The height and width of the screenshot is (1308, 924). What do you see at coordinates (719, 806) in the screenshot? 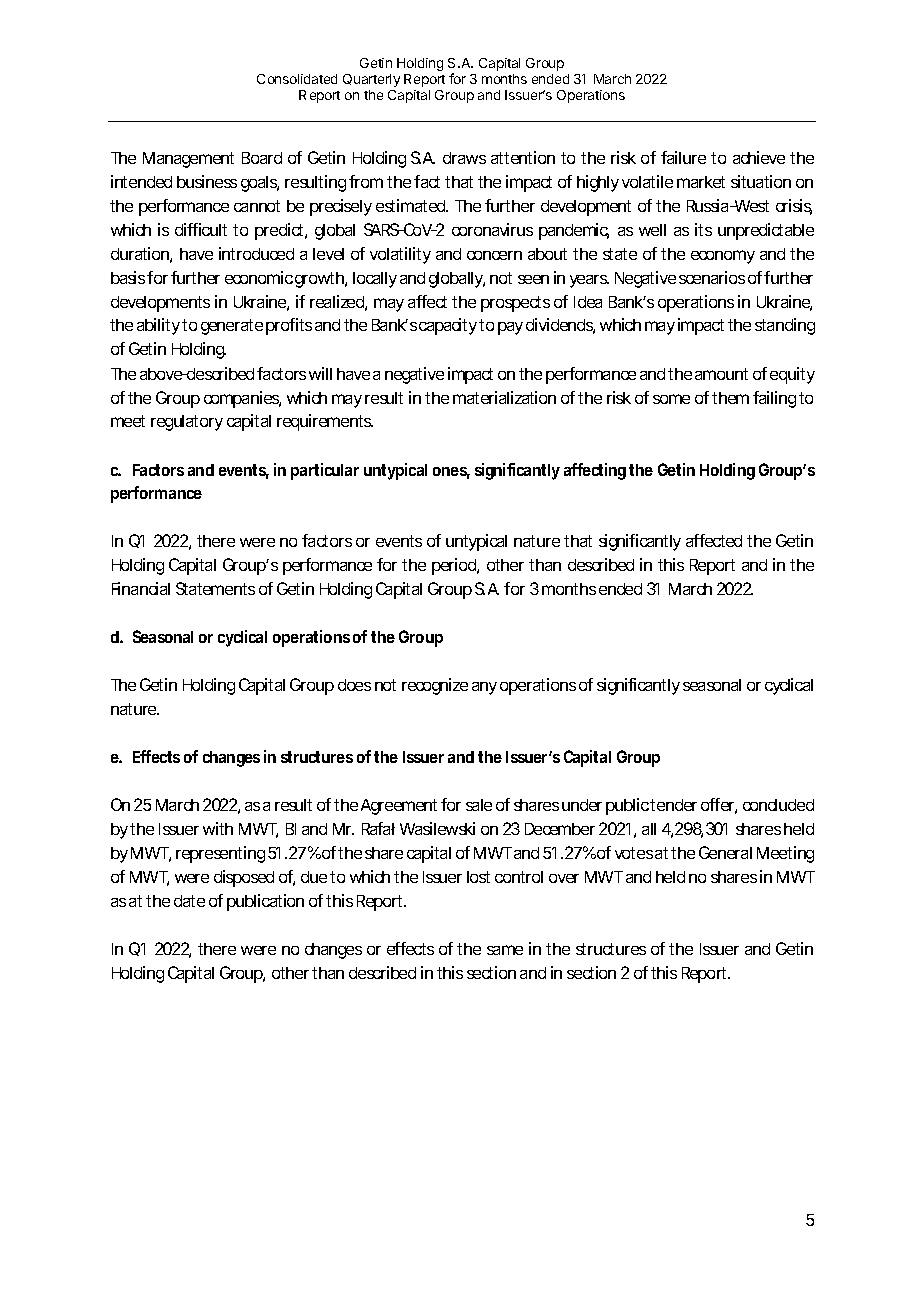
I see `offer` at bounding box center [719, 806].
